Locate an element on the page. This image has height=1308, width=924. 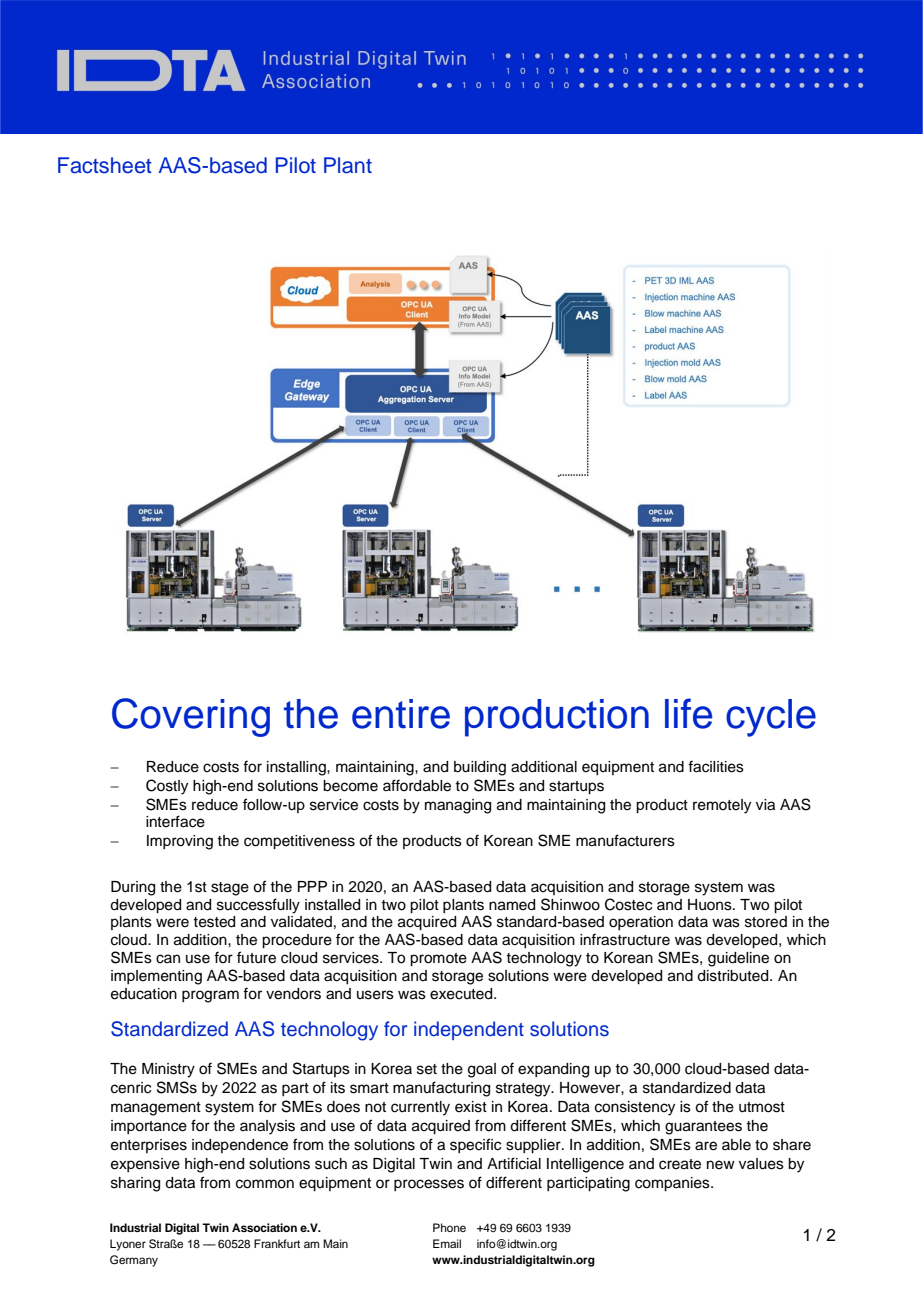
Ministry is located at coordinates (168, 1070).
